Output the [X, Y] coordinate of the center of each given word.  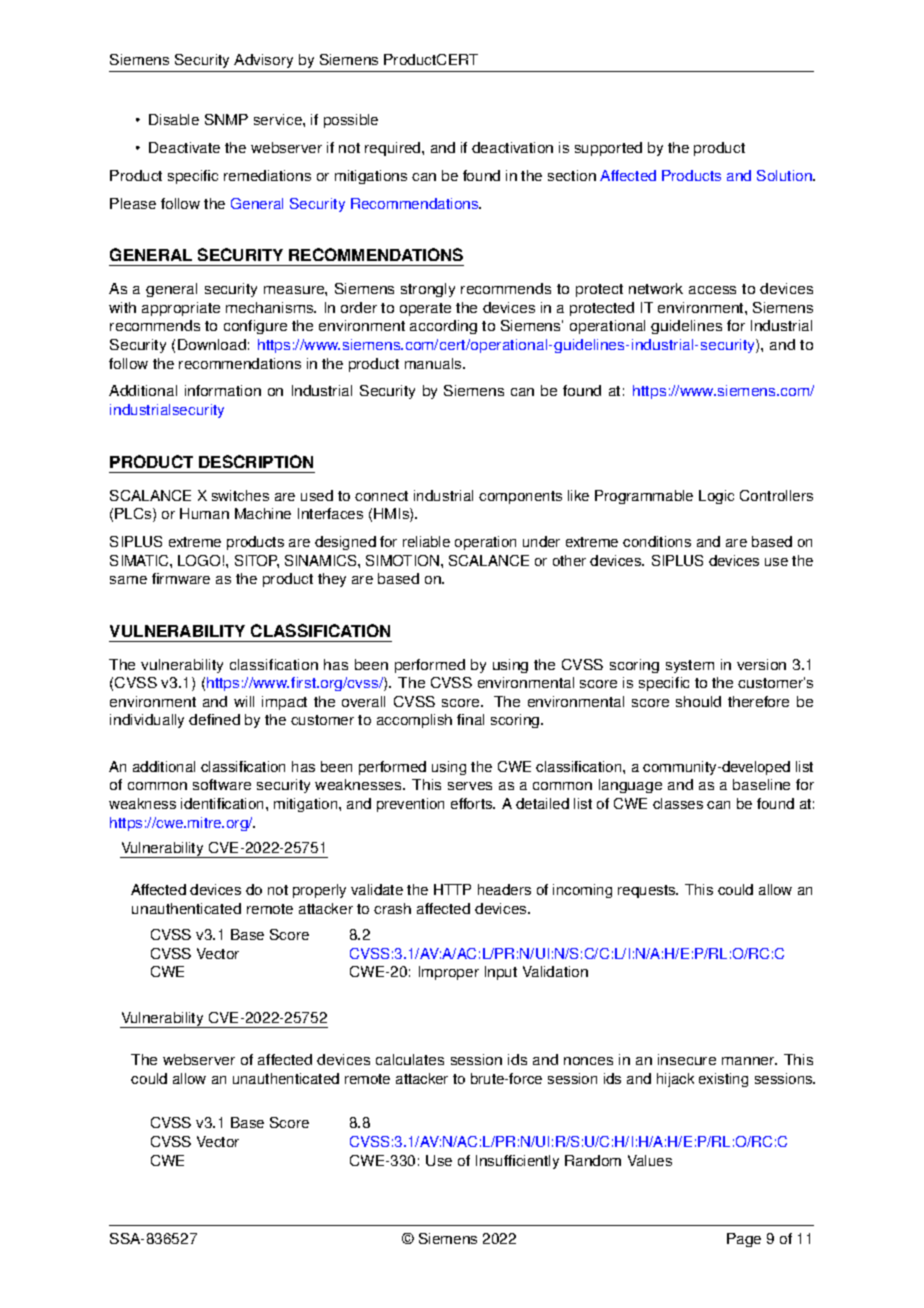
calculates [410, 1059]
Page [744, 1240]
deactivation [512, 147]
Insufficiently [517, 1162]
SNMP [226, 119]
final [470, 719]
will [244, 701]
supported [608, 149]
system [690, 666]
